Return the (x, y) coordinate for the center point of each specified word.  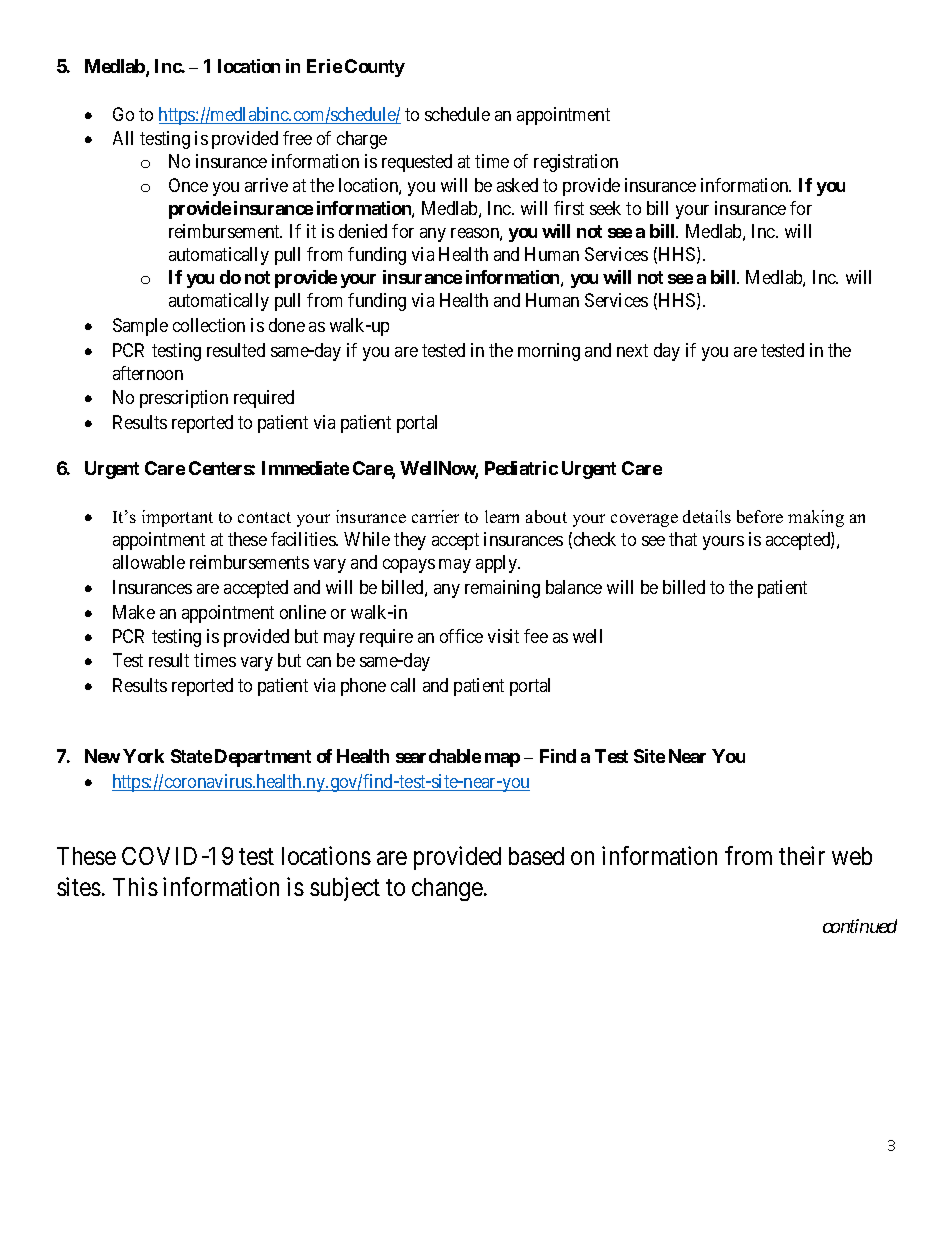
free (297, 138)
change (447, 889)
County (375, 68)
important (177, 518)
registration (576, 163)
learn (502, 516)
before (760, 516)
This (135, 886)
